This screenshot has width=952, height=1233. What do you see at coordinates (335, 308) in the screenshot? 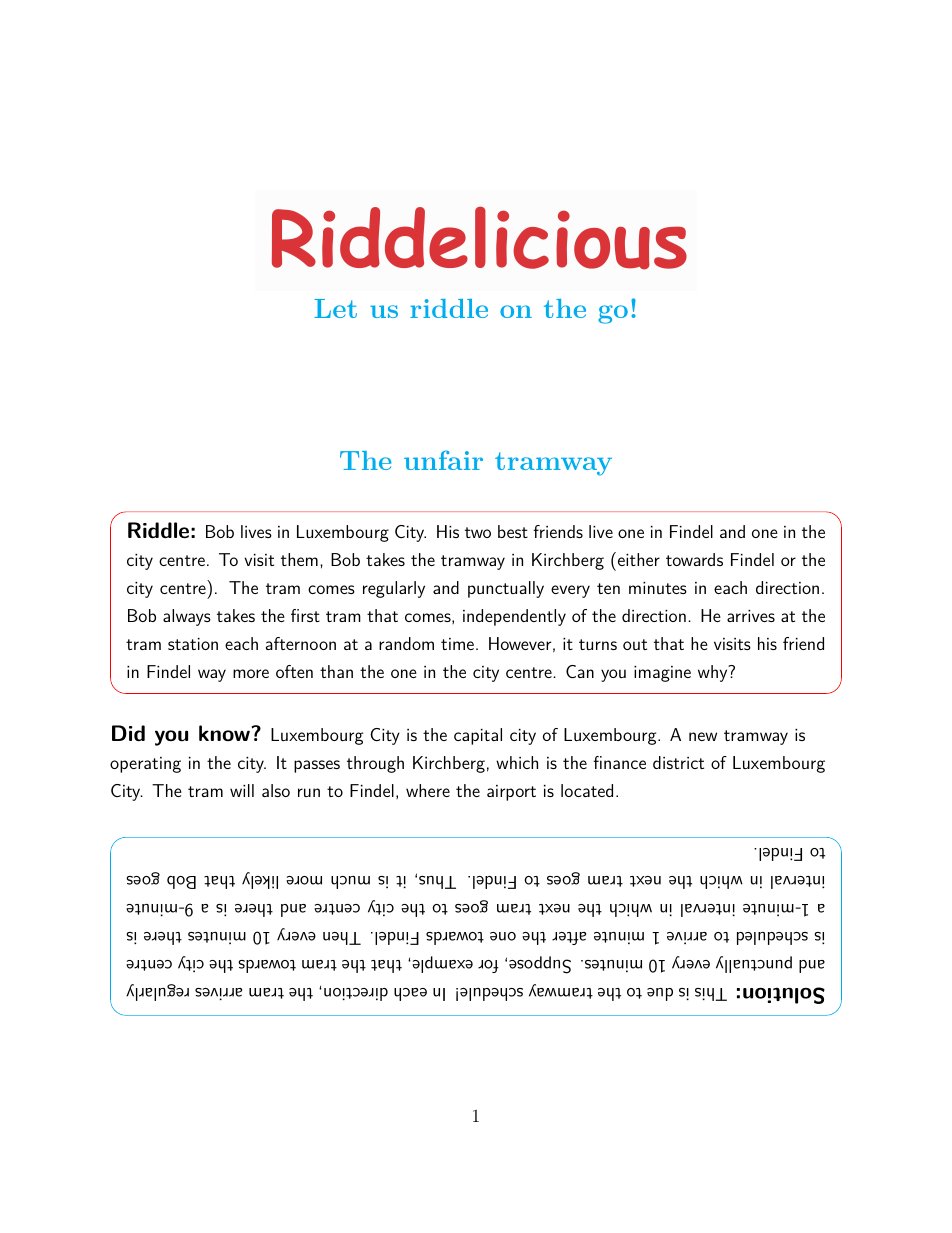
I see `Let` at bounding box center [335, 308].
